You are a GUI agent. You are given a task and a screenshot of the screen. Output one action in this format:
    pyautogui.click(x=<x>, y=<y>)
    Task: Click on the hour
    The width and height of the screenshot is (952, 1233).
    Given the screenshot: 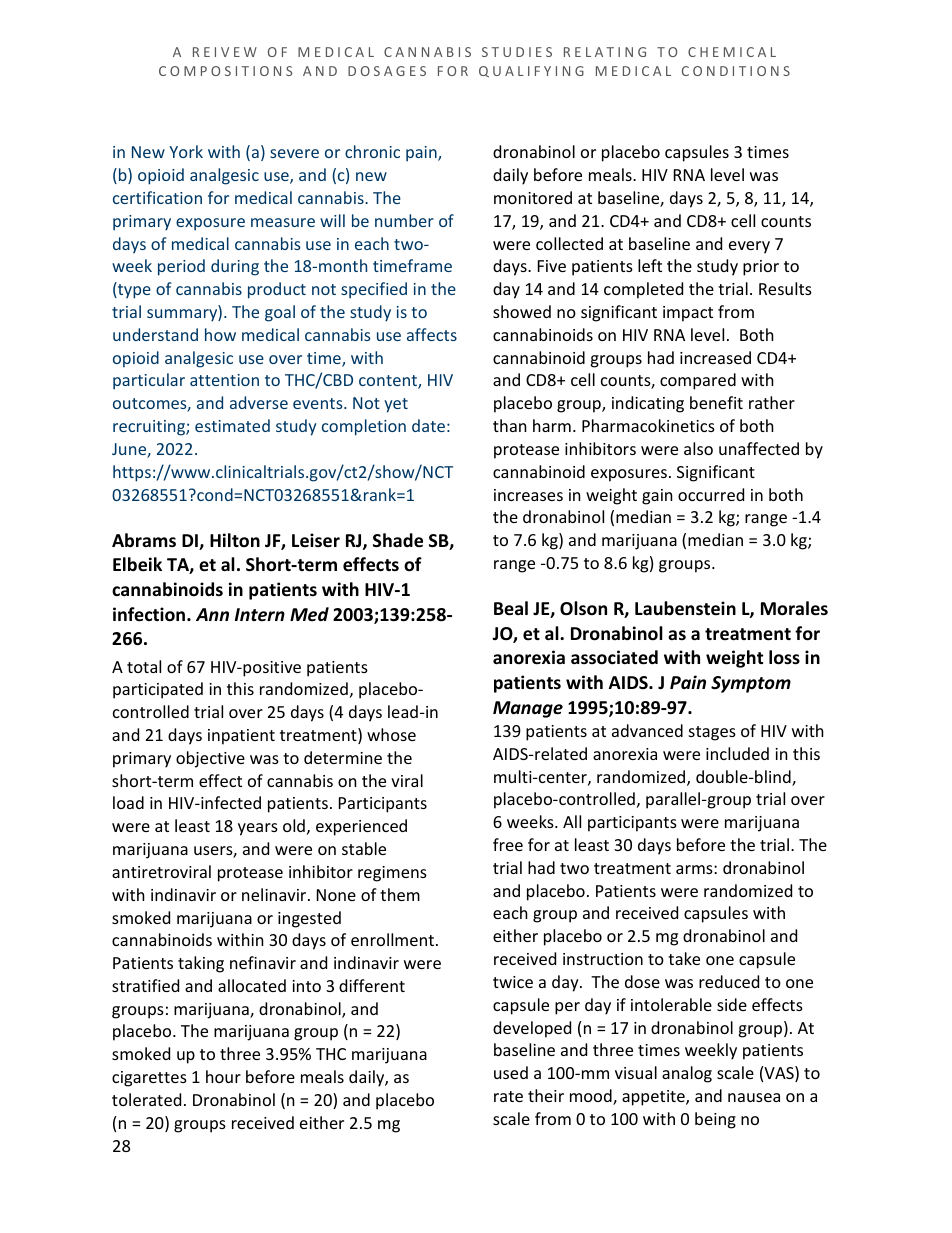 What is the action you would take?
    pyautogui.click(x=223, y=1076)
